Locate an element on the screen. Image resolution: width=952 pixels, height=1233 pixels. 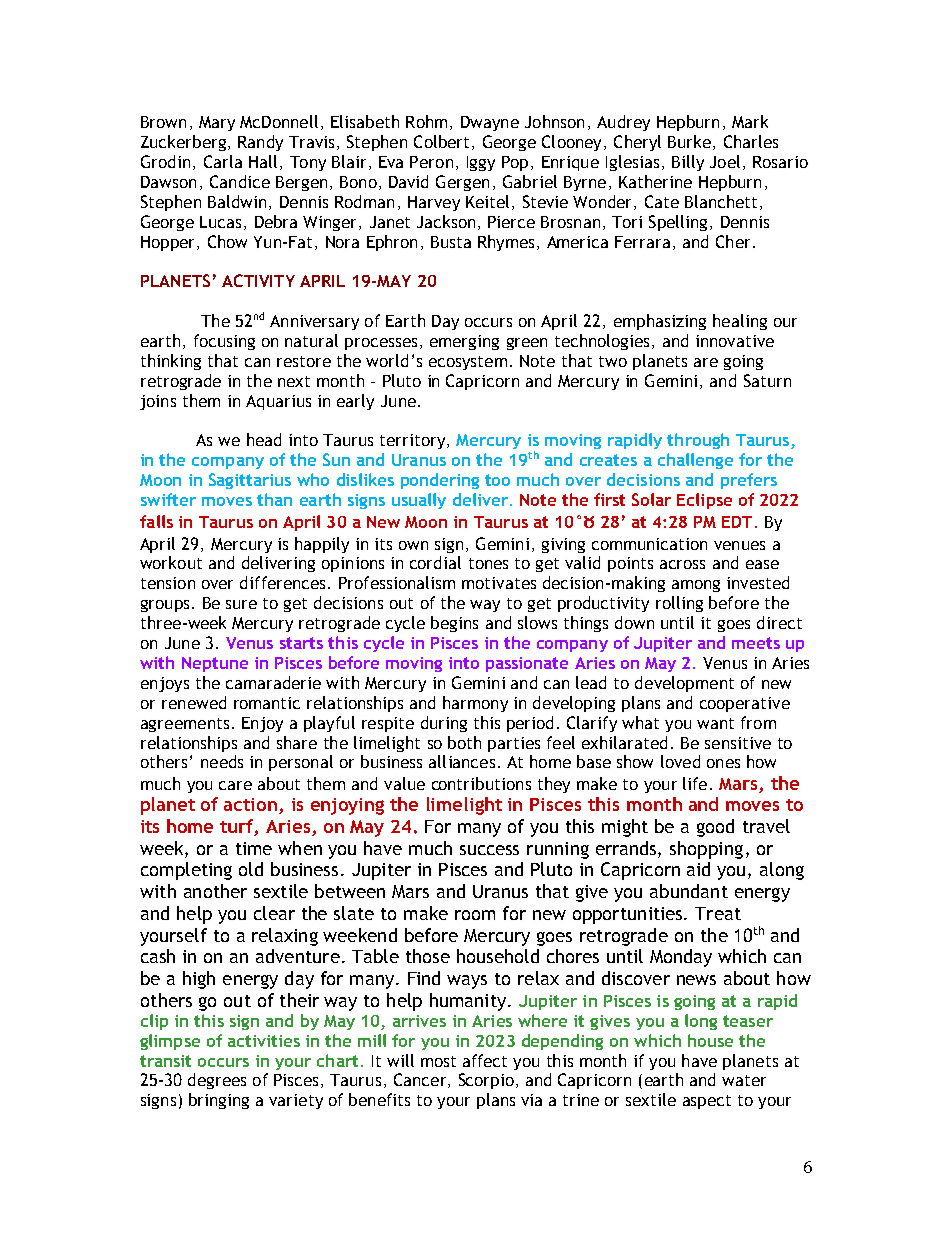
Carla is located at coordinates (223, 161).
